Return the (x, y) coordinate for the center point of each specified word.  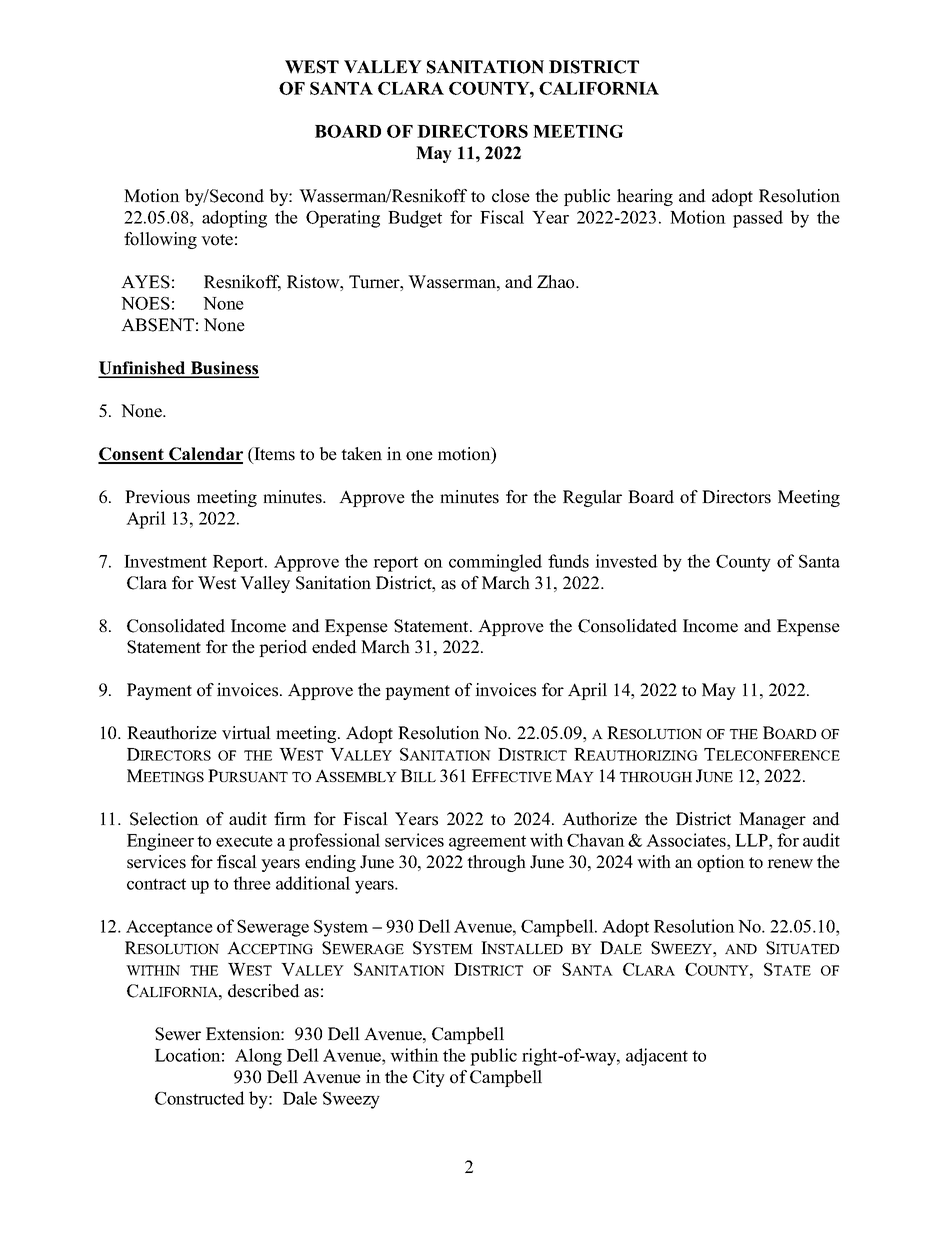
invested (626, 561)
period (283, 648)
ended (334, 647)
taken (361, 454)
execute (244, 841)
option (721, 863)
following (160, 240)
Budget (415, 219)
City (429, 1078)
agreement (487, 843)
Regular (592, 498)
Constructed (200, 1098)
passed (758, 219)
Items (273, 455)
